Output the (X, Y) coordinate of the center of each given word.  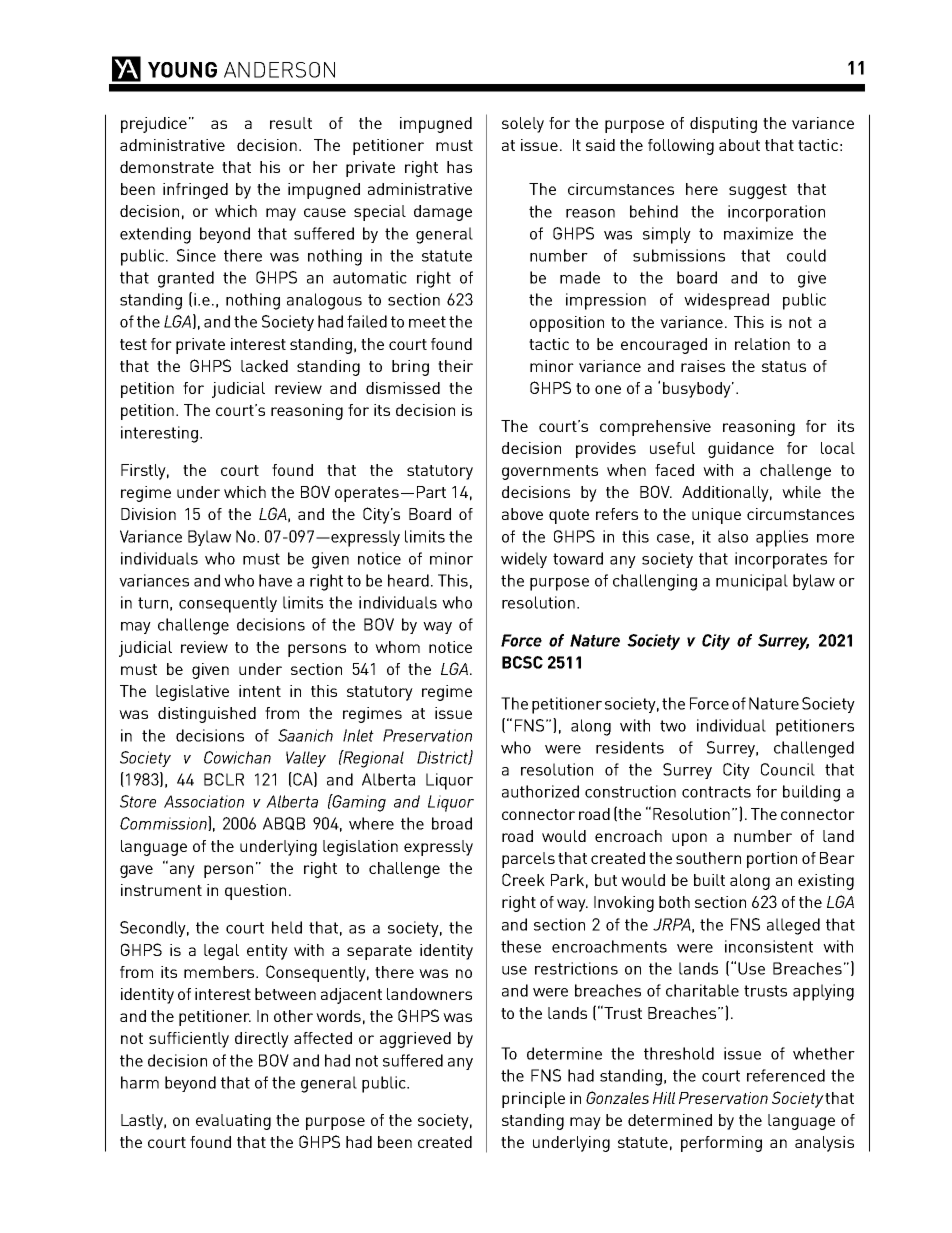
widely (524, 560)
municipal (752, 582)
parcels (528, 860)
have (275, 580)
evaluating (233, 1122)
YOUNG (182, 70)
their (455, 366)
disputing (723, 125)
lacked (264, 366)
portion (772, 860)
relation (762, 344)
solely (523, 125)
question (255, 892)
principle (533, 1100)
